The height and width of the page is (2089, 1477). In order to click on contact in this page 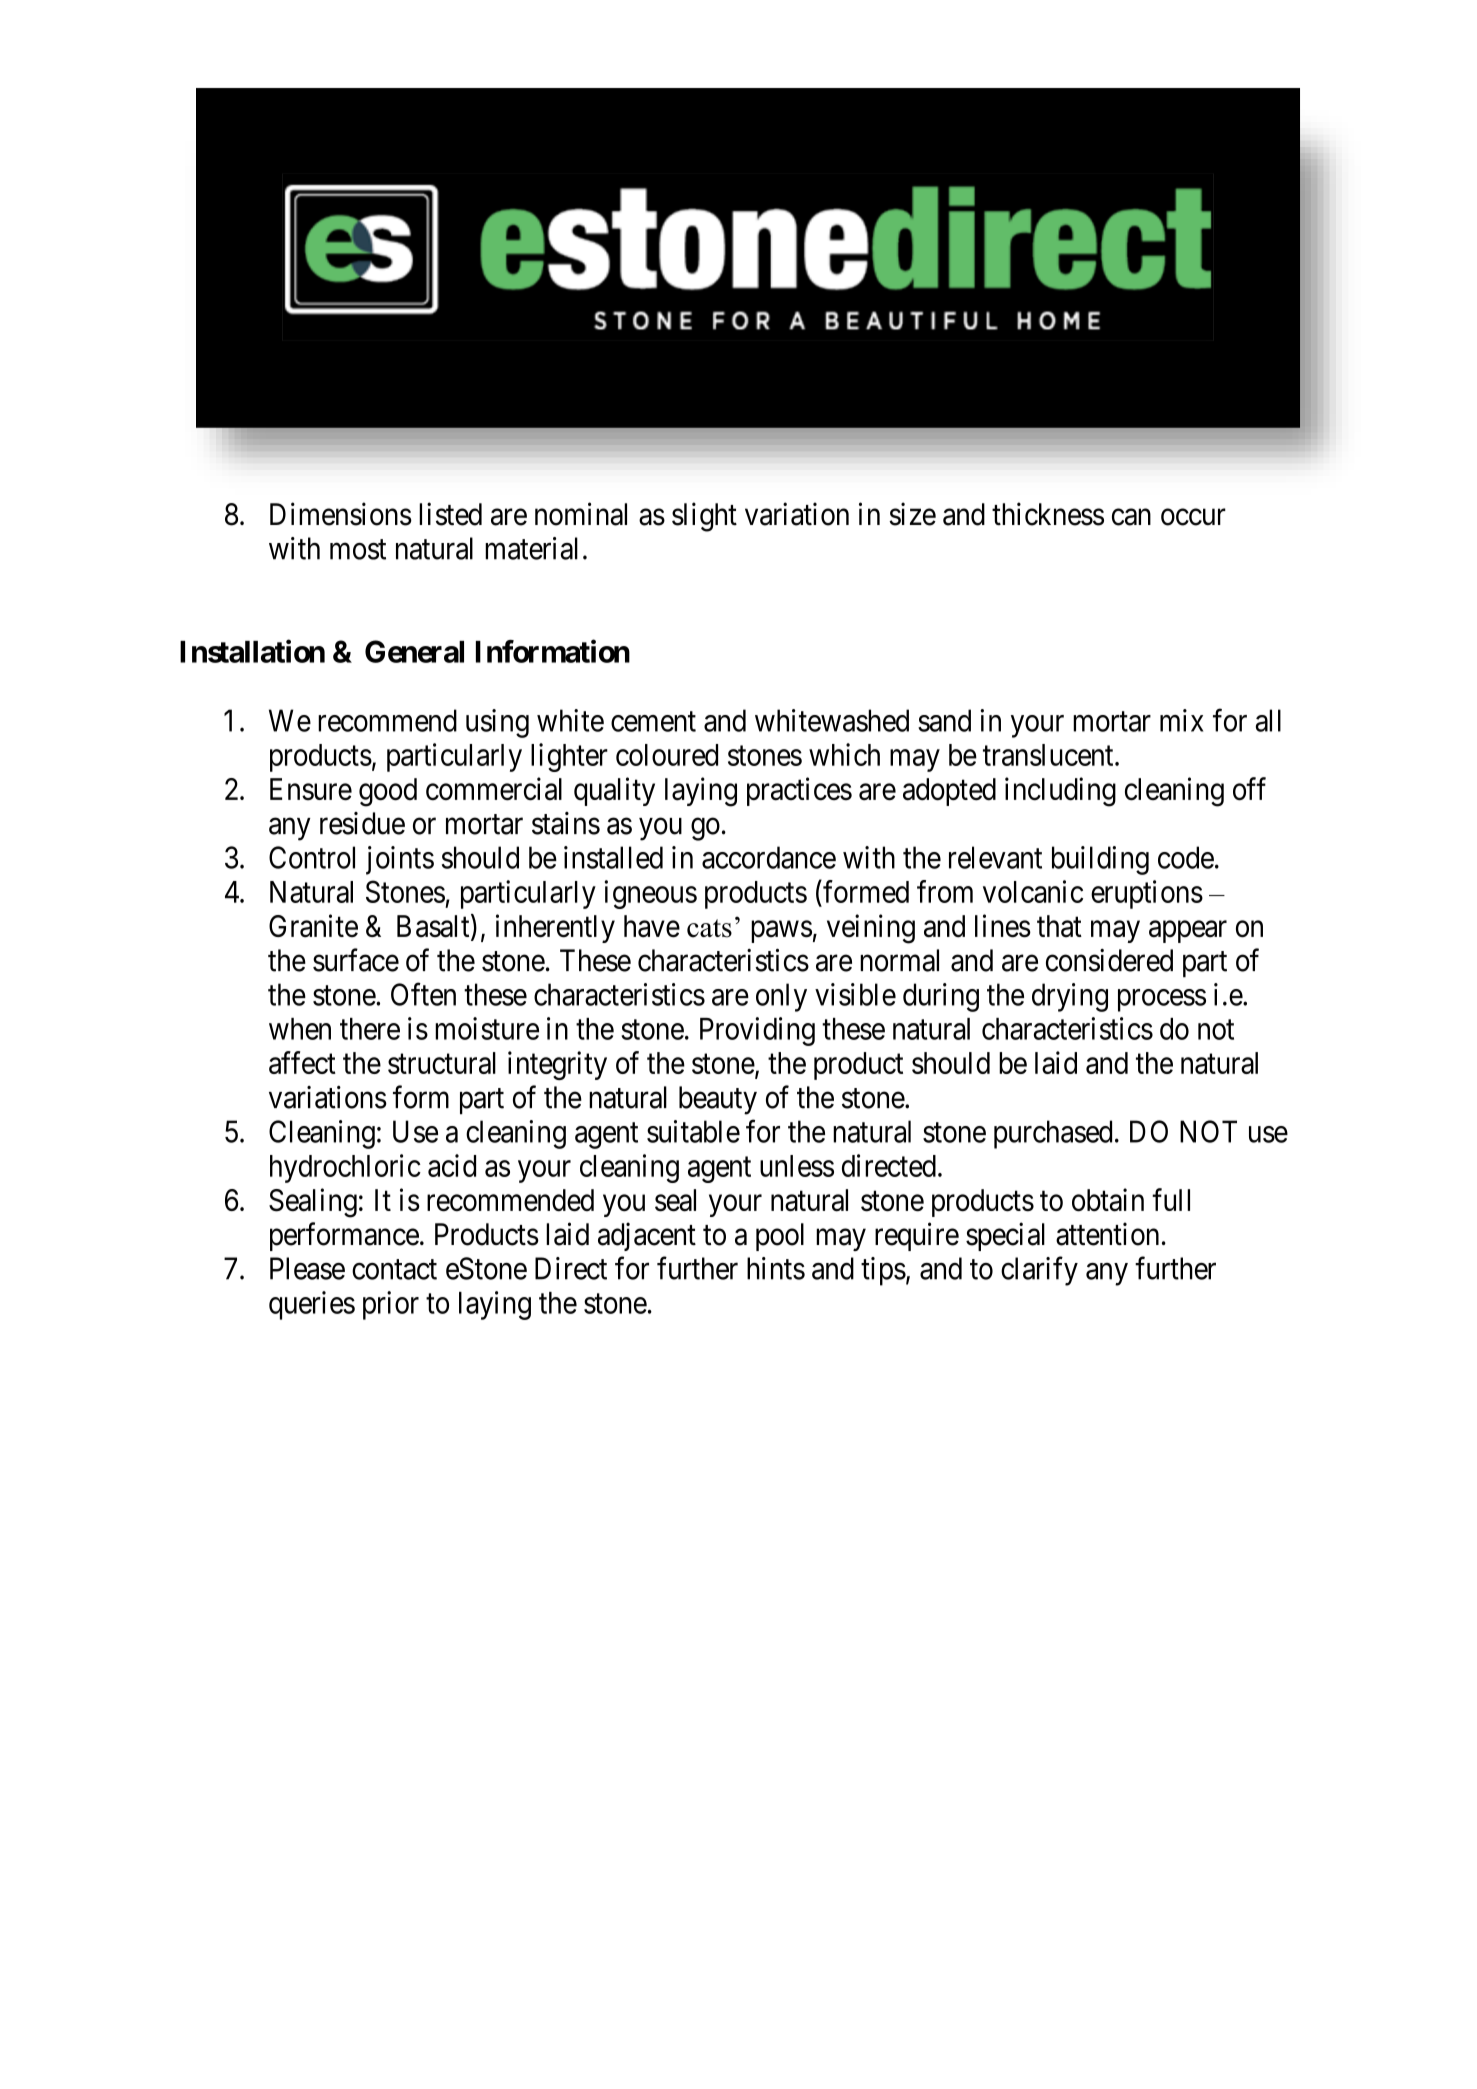, I will do `click(394, 1270)`.
